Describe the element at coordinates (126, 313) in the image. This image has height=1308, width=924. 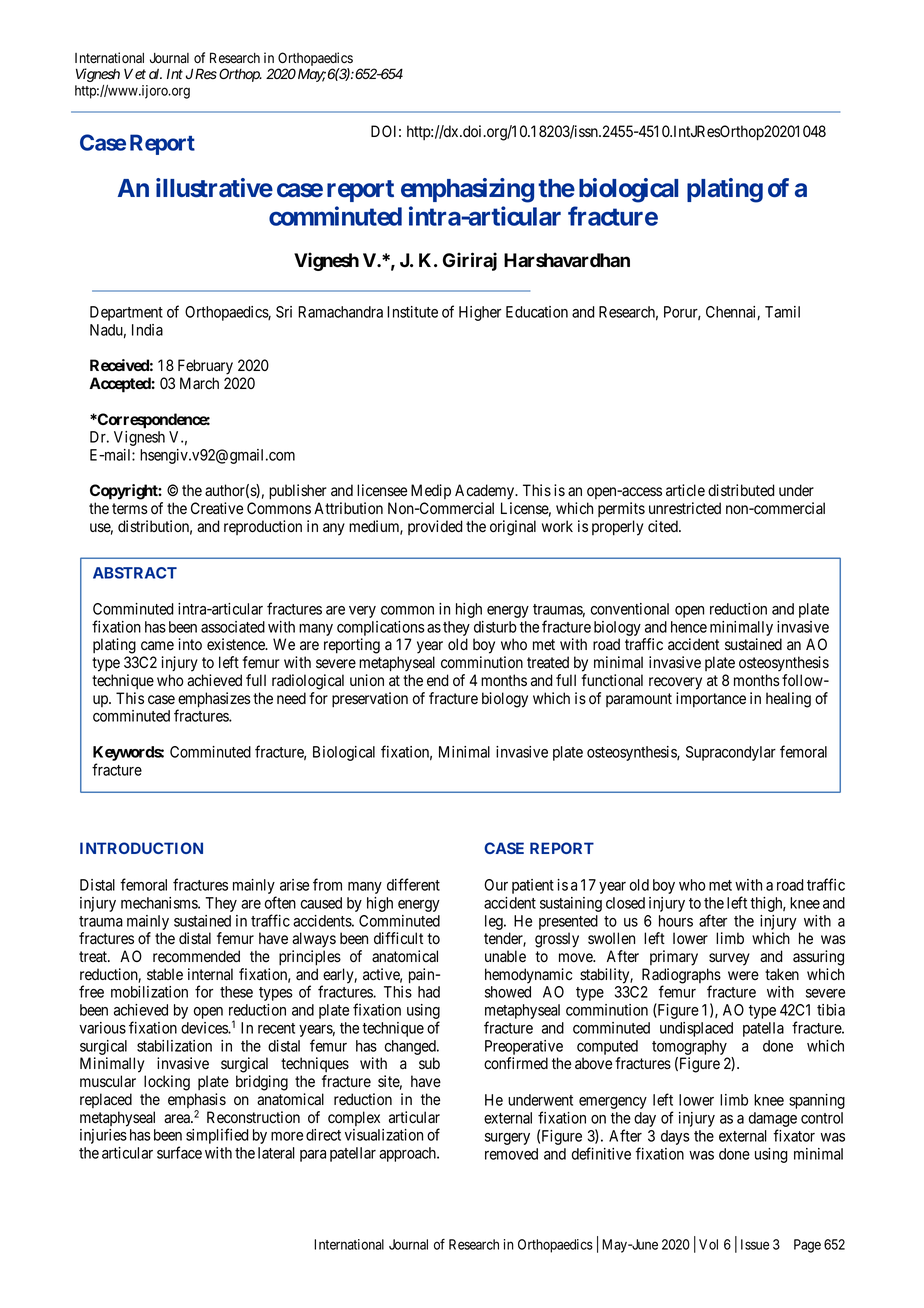
I see `Department` at that location.
